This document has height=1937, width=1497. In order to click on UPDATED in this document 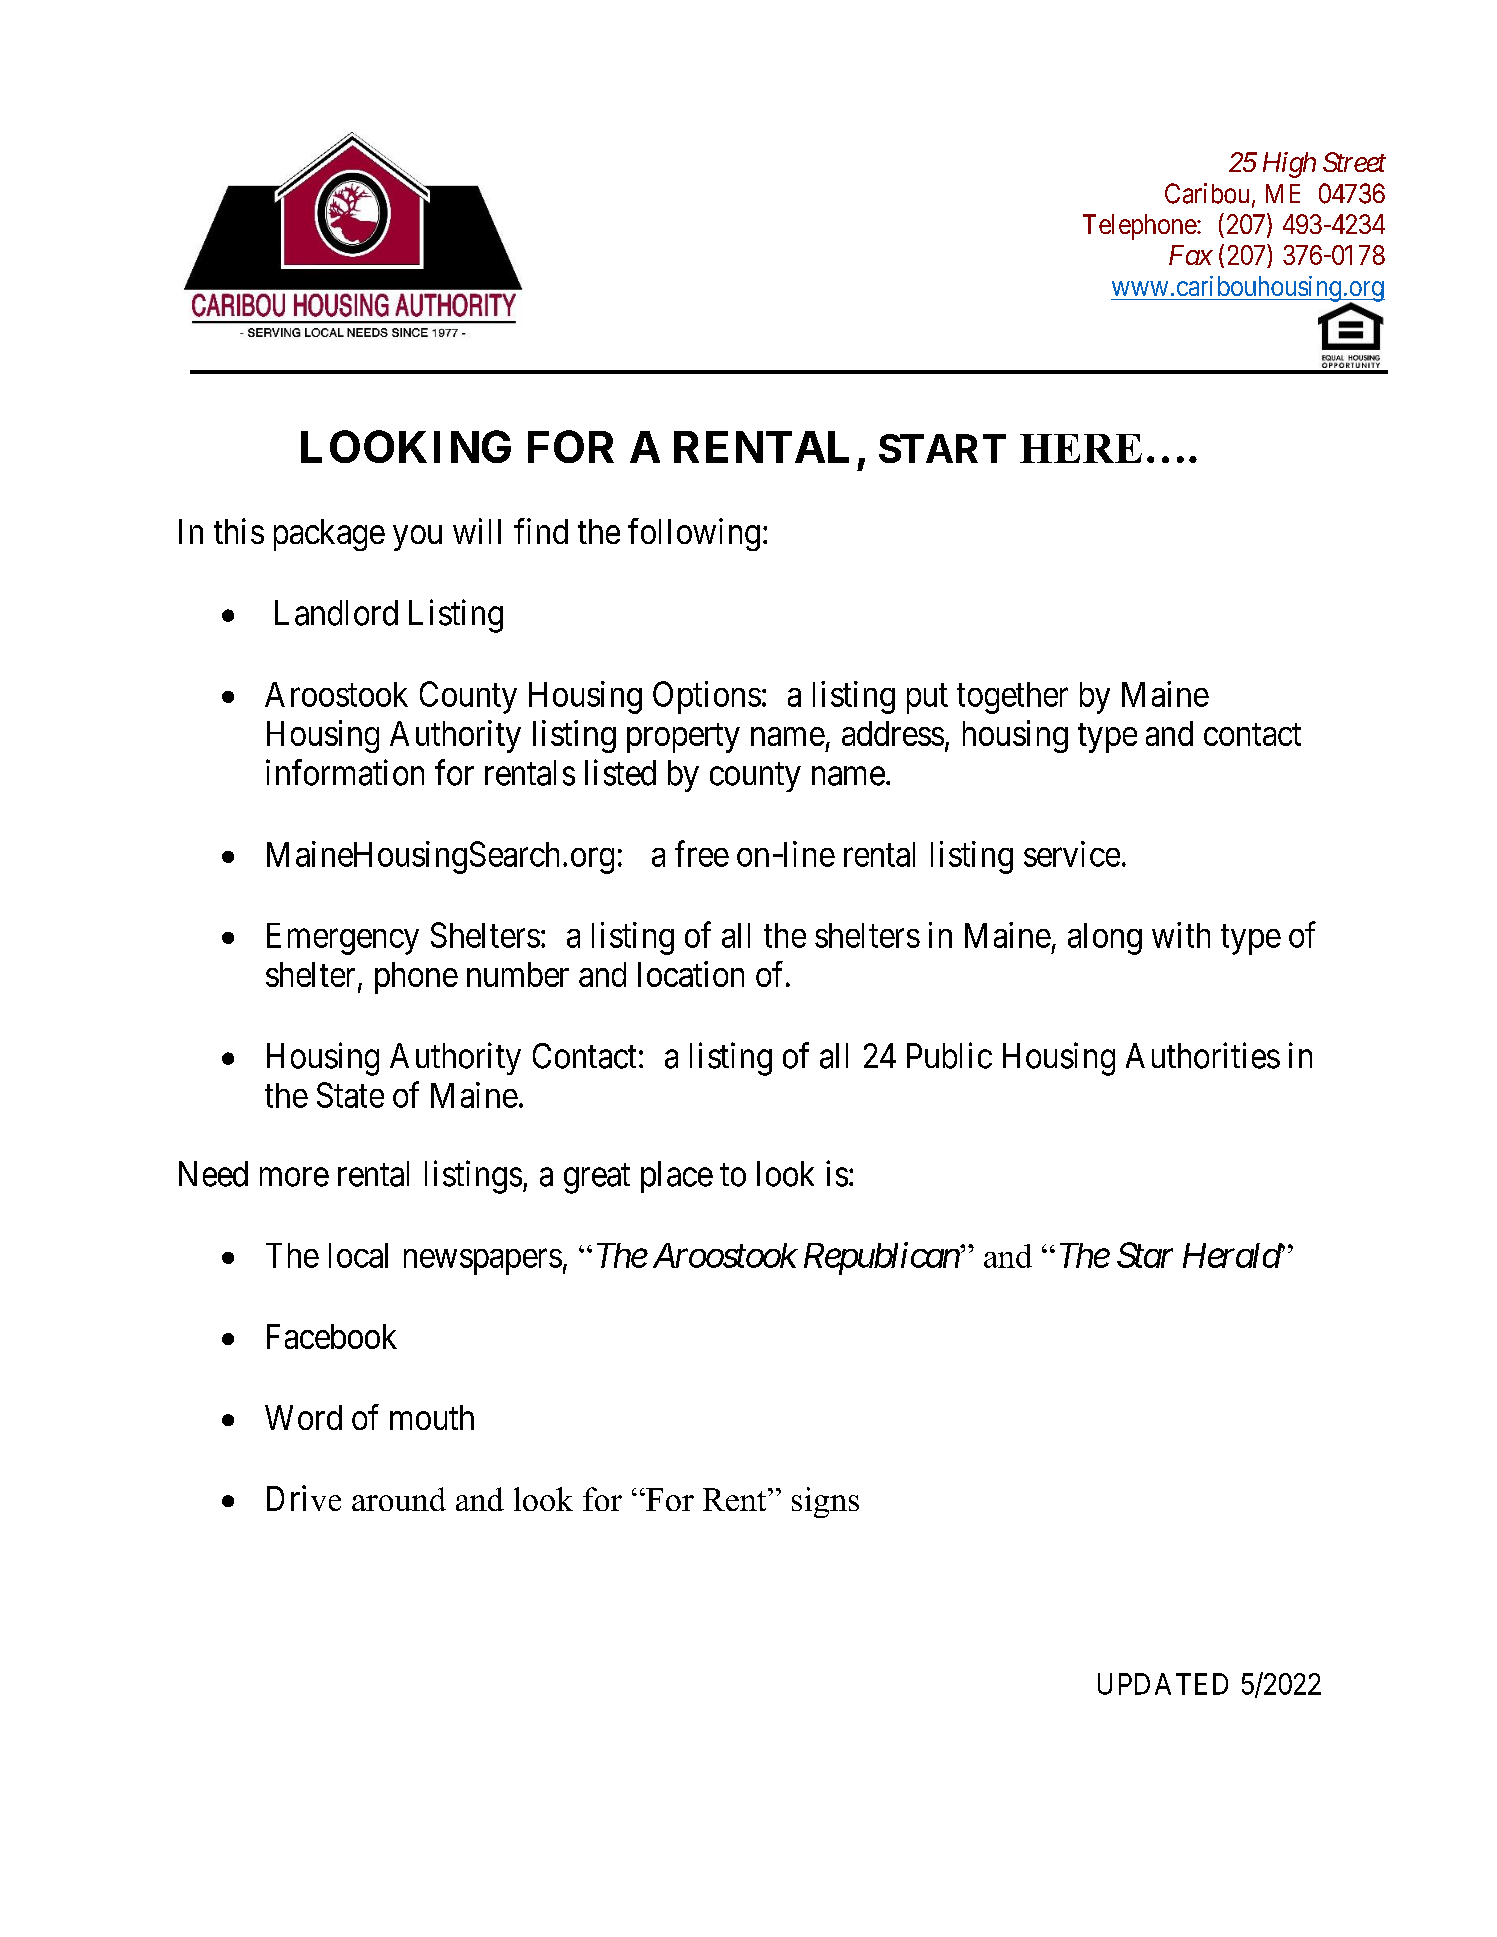, I will do `click(1163, 1684)`.
